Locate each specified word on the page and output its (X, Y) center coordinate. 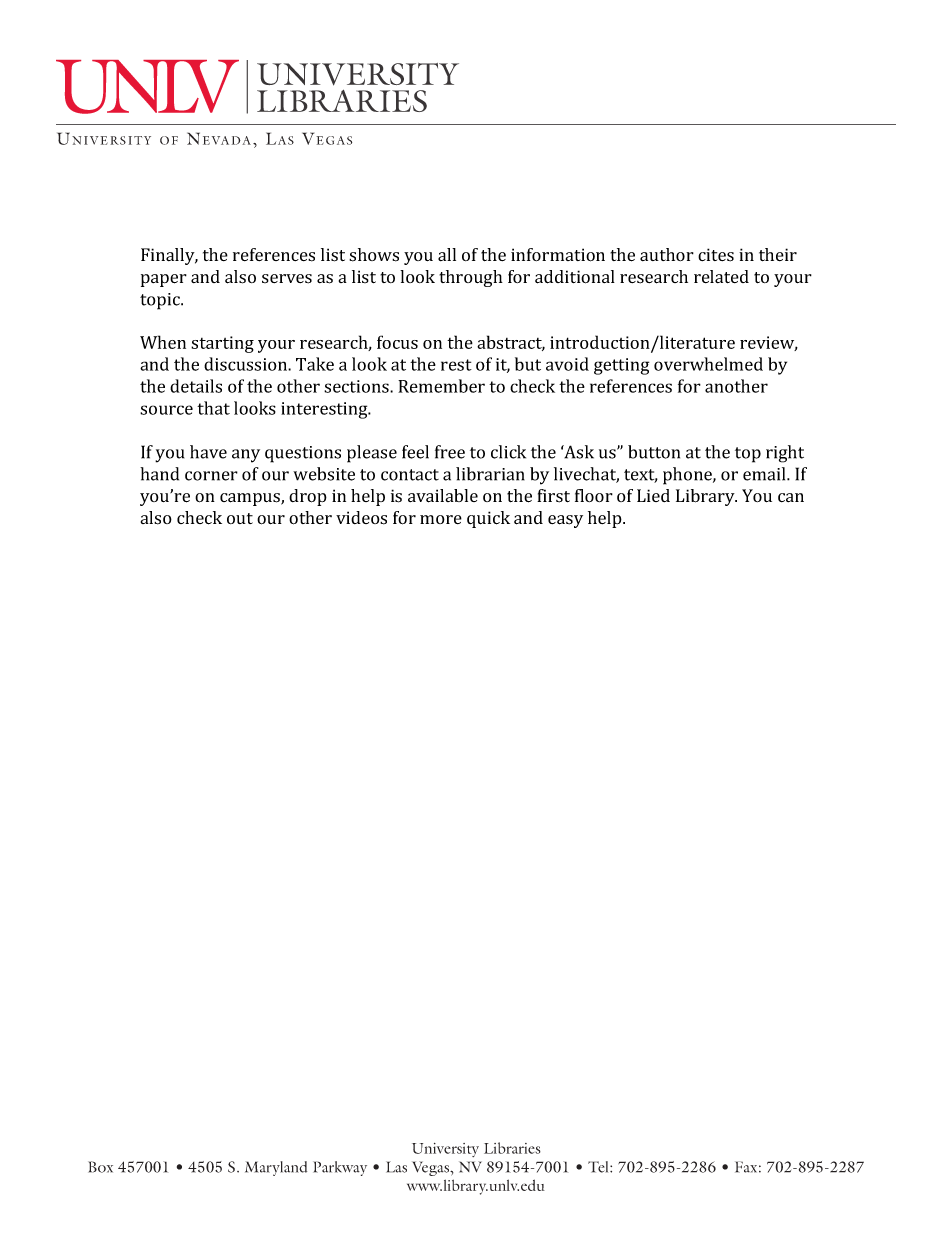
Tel (599, 1167)
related (721, 276)
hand (159, 474)
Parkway (340, 1168)
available (443, 496)
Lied (653, 495)
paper (164, 280)
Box (100, 1167)
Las (396, 1167)
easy (565, 521)
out (240, 518)
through (471, 278)
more (441, 519)
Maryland (276, 1168)
